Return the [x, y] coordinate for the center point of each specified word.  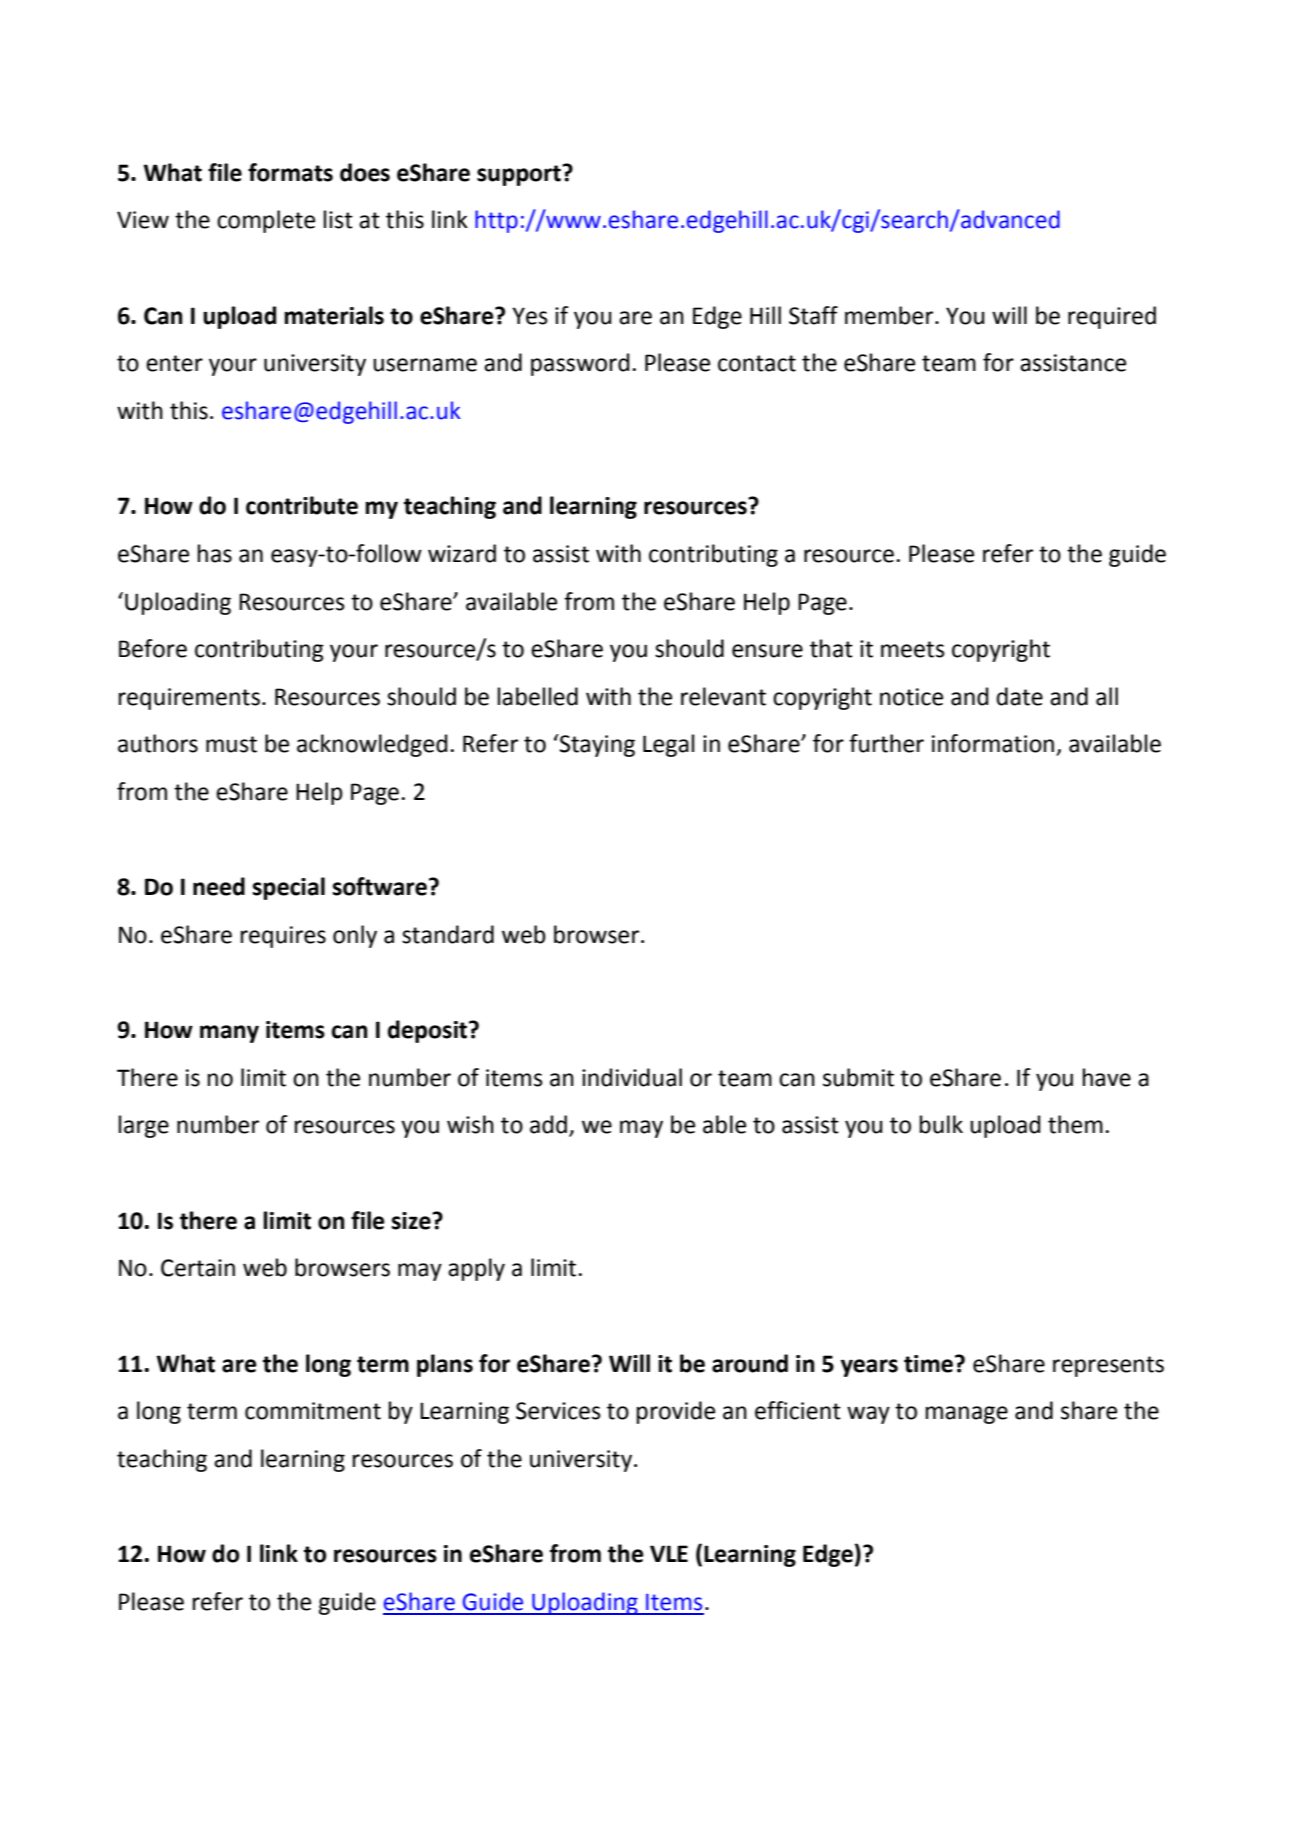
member [890, 315]
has [215, 553]
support [520, 175]
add [548, 1124]
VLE [669, 1553]
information [993, 743]
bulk [941, 1124]
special [289, 888]
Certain [198, 1268]
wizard [462, 553]
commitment [313, 1411]
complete [266, 221]
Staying [596, 745]
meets [913, 649]
